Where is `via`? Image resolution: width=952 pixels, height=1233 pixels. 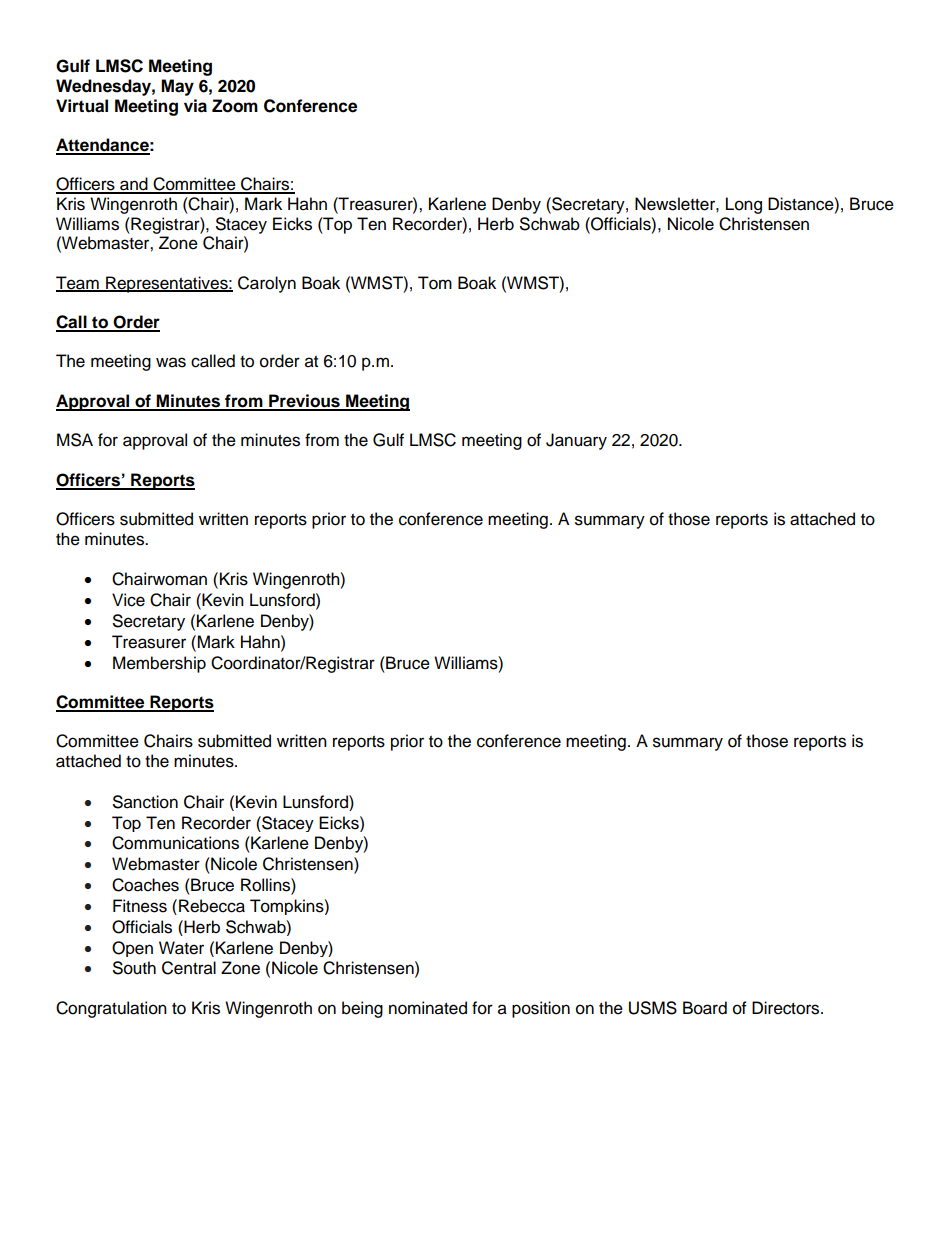 via is located at coordinates (195, 106).
